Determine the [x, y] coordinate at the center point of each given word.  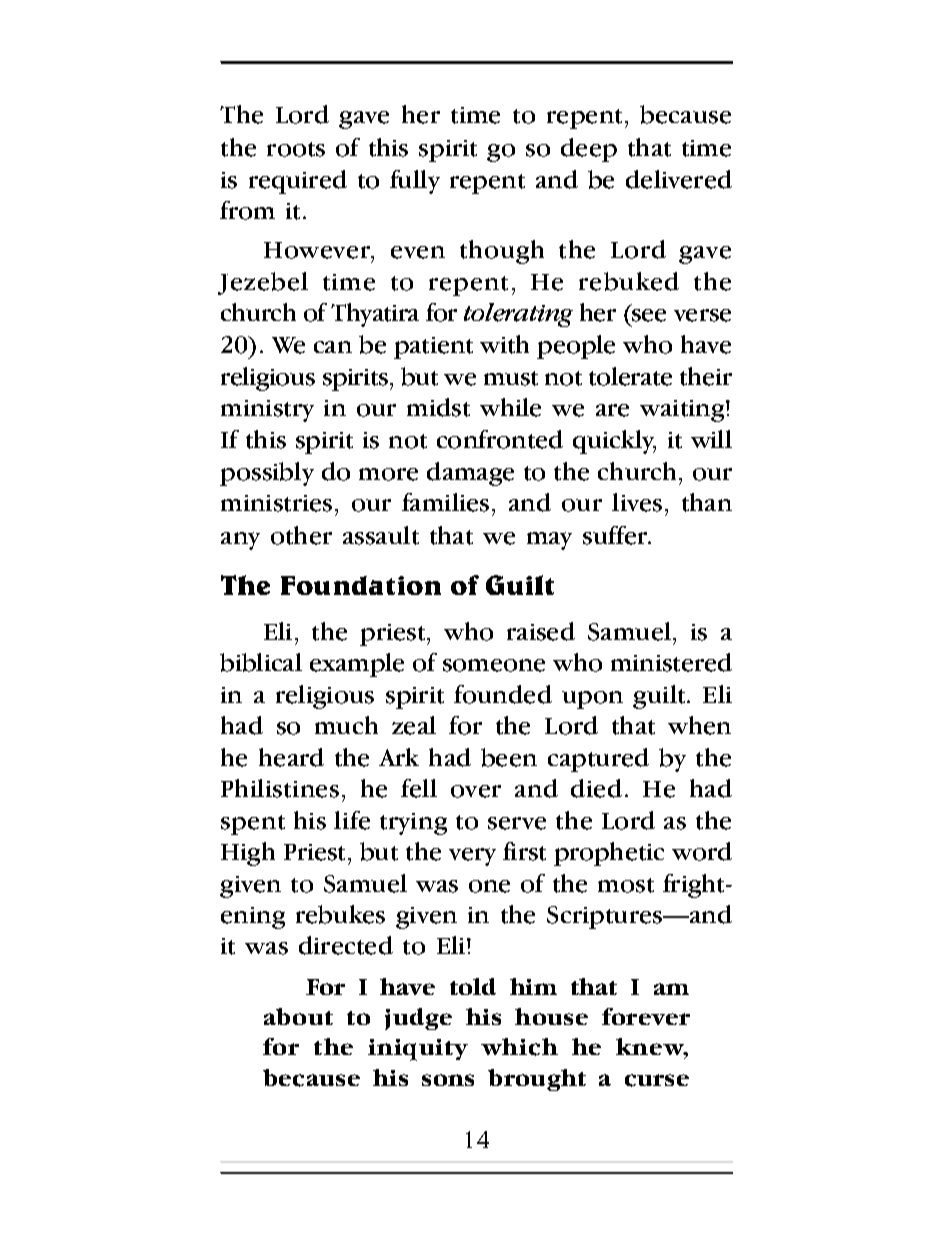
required [298, 182]
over [476, 791]
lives [637, 502]
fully [415, 182]
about [298, 1016]
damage [470, 474]
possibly [267, 474]
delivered [679, 179]
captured [598, 760]
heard [291, 757]
